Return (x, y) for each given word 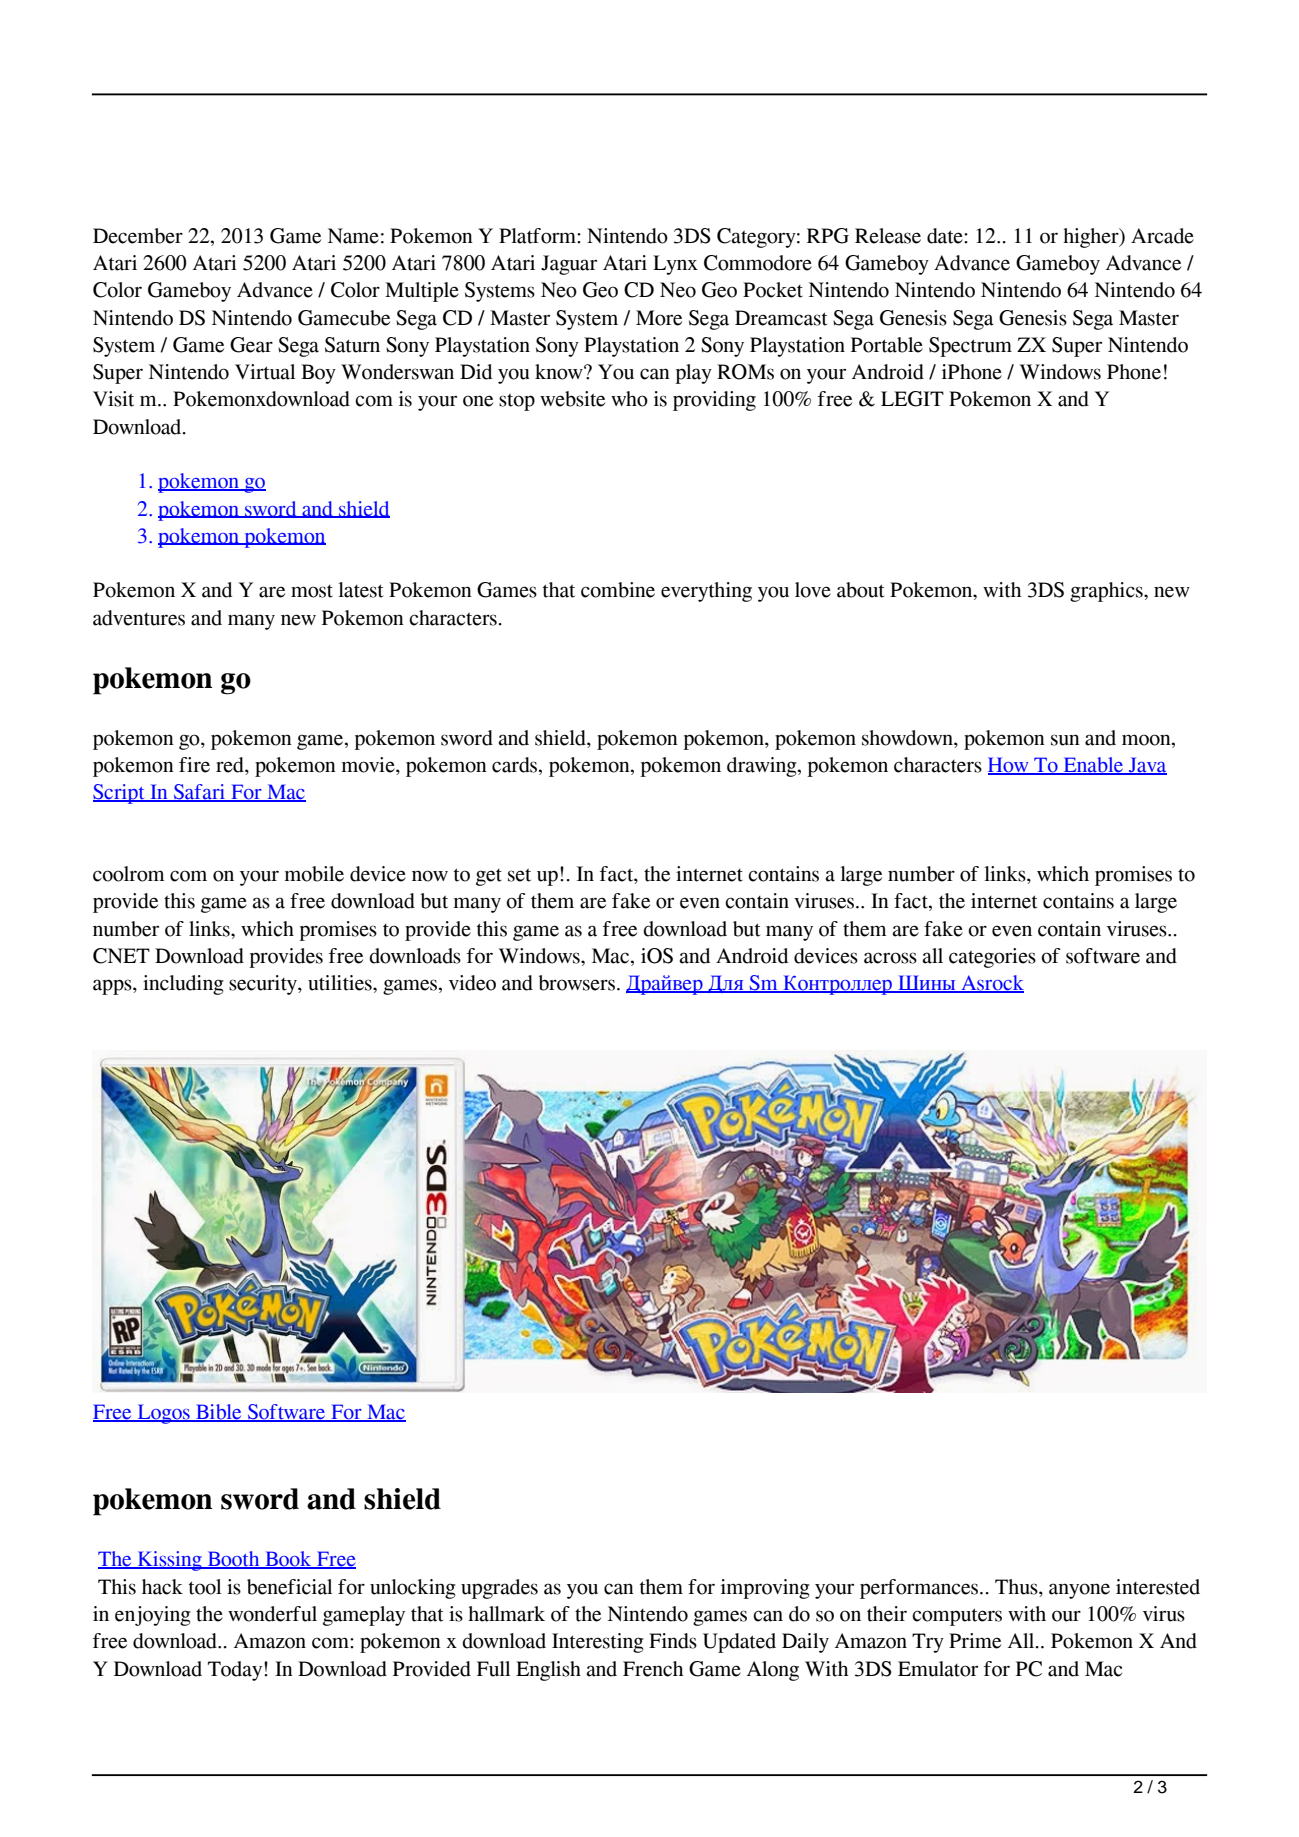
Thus (1017, 1587)
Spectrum (970, 347)
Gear (251, 345)
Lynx (675, 265)
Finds (673, 1641)
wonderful (272, 1614)
